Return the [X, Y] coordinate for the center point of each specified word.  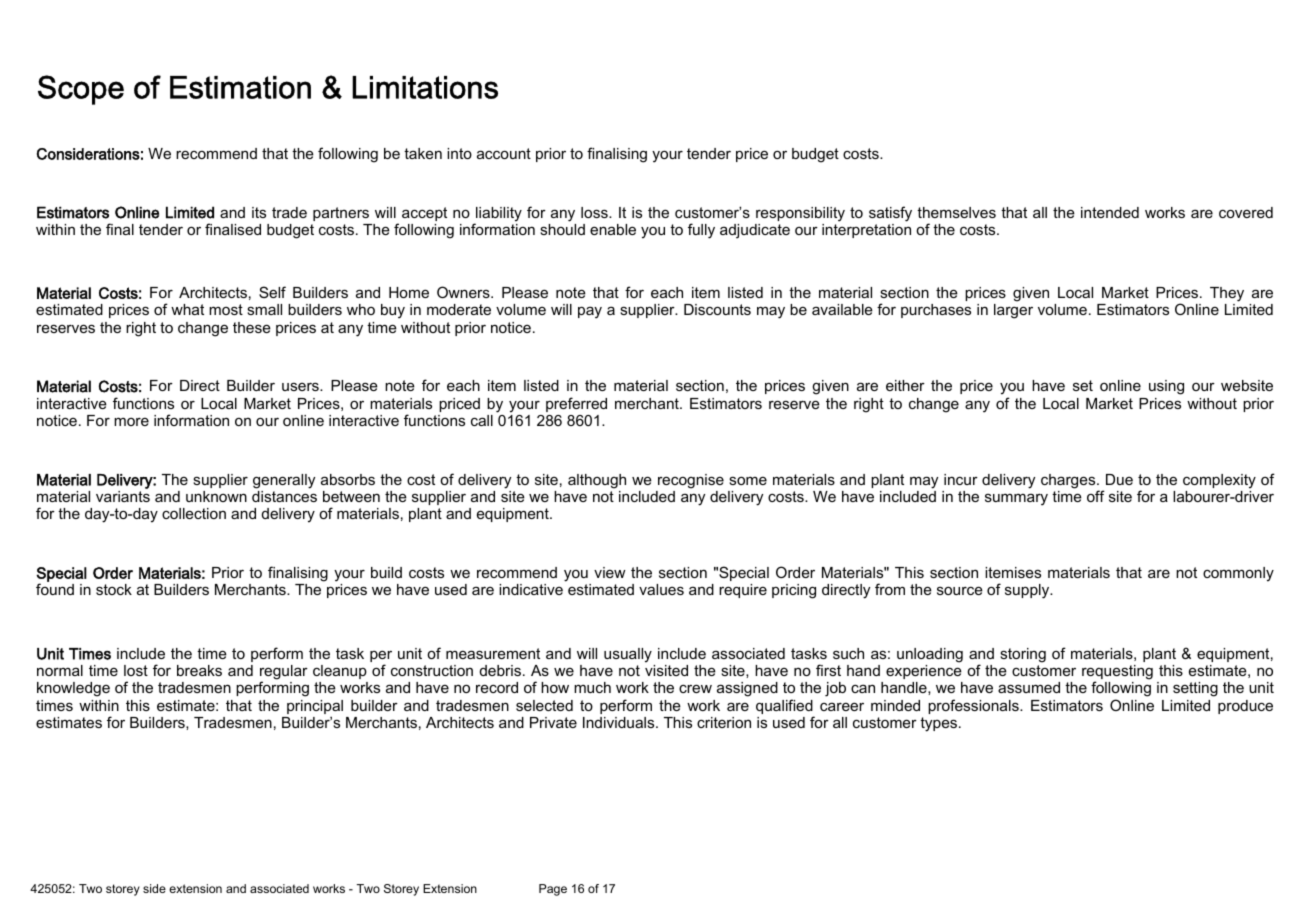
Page [553, 890]
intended [1110, 212]
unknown [216, 496]
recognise [691, 481]
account [504, 153]
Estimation [240, 87]
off [1096, 496]
